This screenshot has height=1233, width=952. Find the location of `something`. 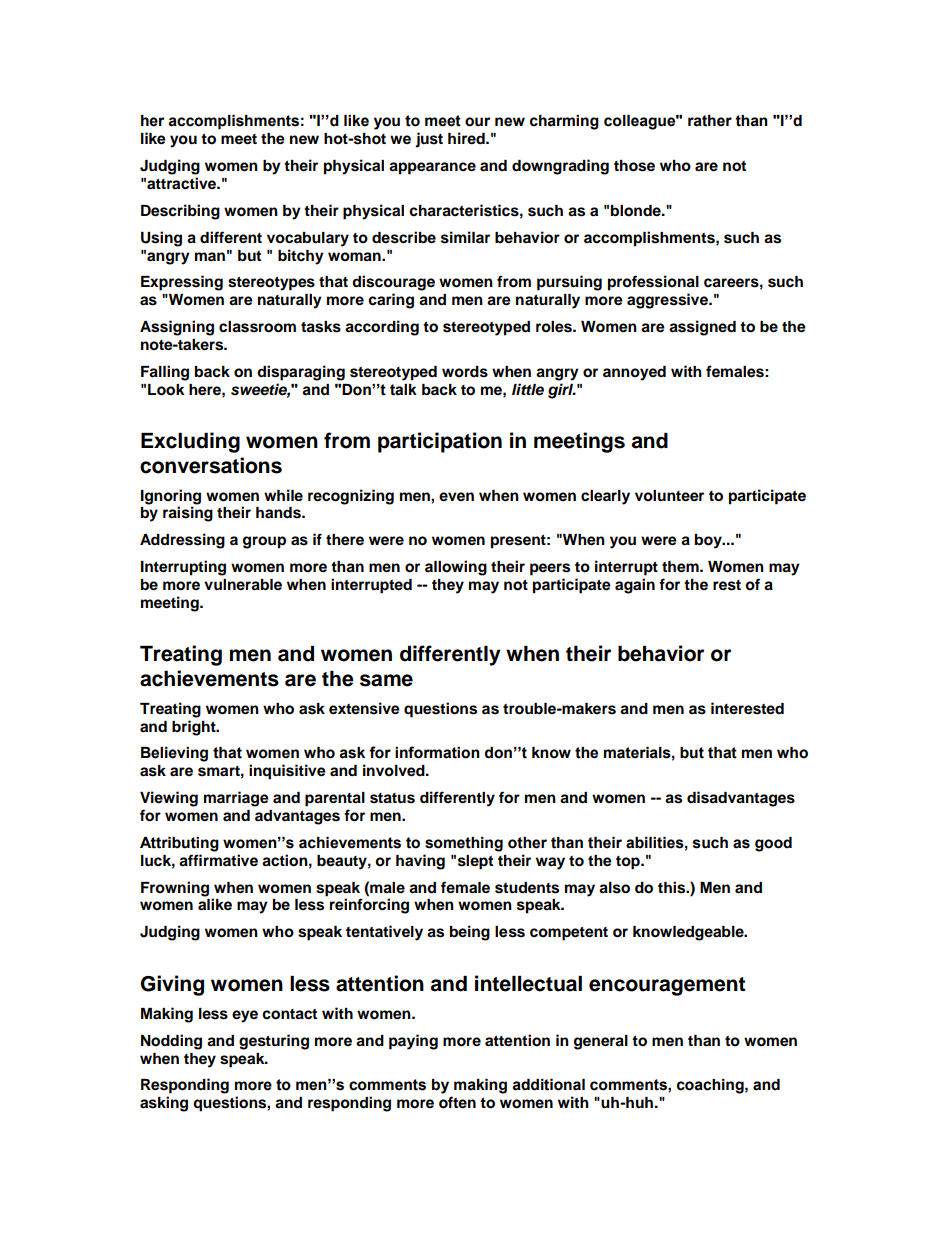

something is located at coordinates (464, 844).
